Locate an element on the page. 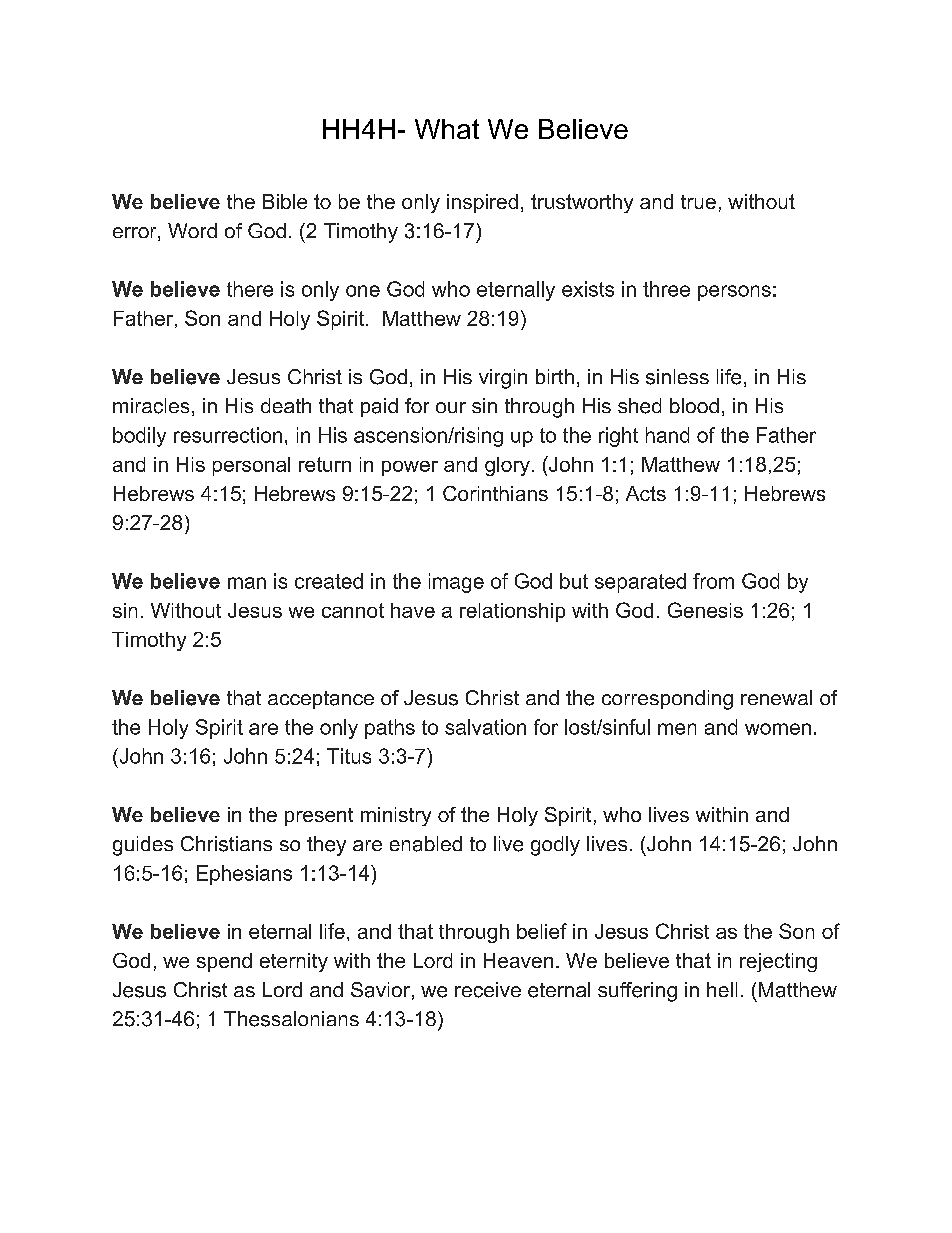  true is located at coordinates (698, 202).
